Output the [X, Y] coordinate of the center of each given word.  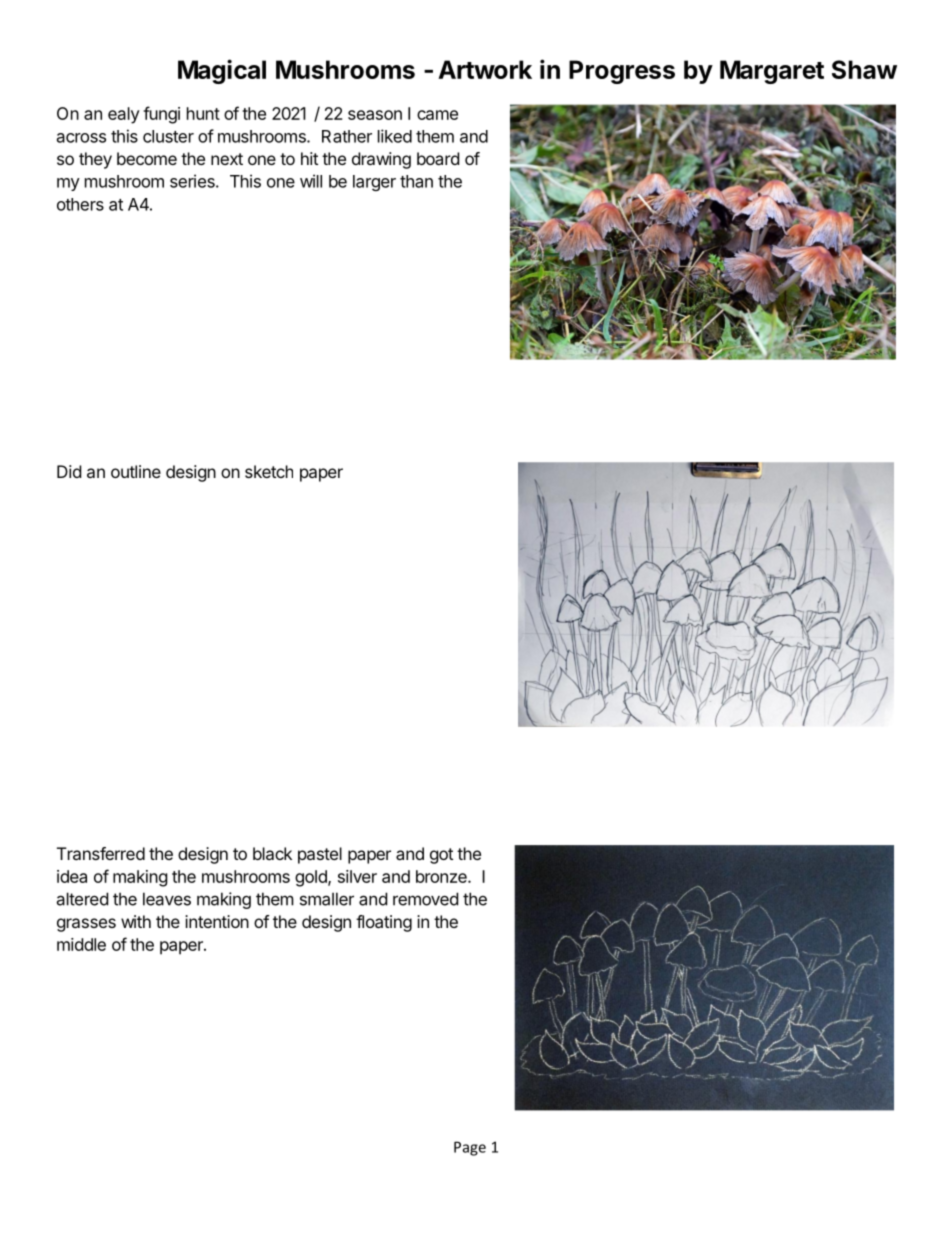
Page [470, 1148]
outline [136, 471]
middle [81, 944]
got [441, 856]
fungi [161, 115]
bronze [442, 876]
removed [425, 899]
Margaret [772, 72]
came [437, 115]
